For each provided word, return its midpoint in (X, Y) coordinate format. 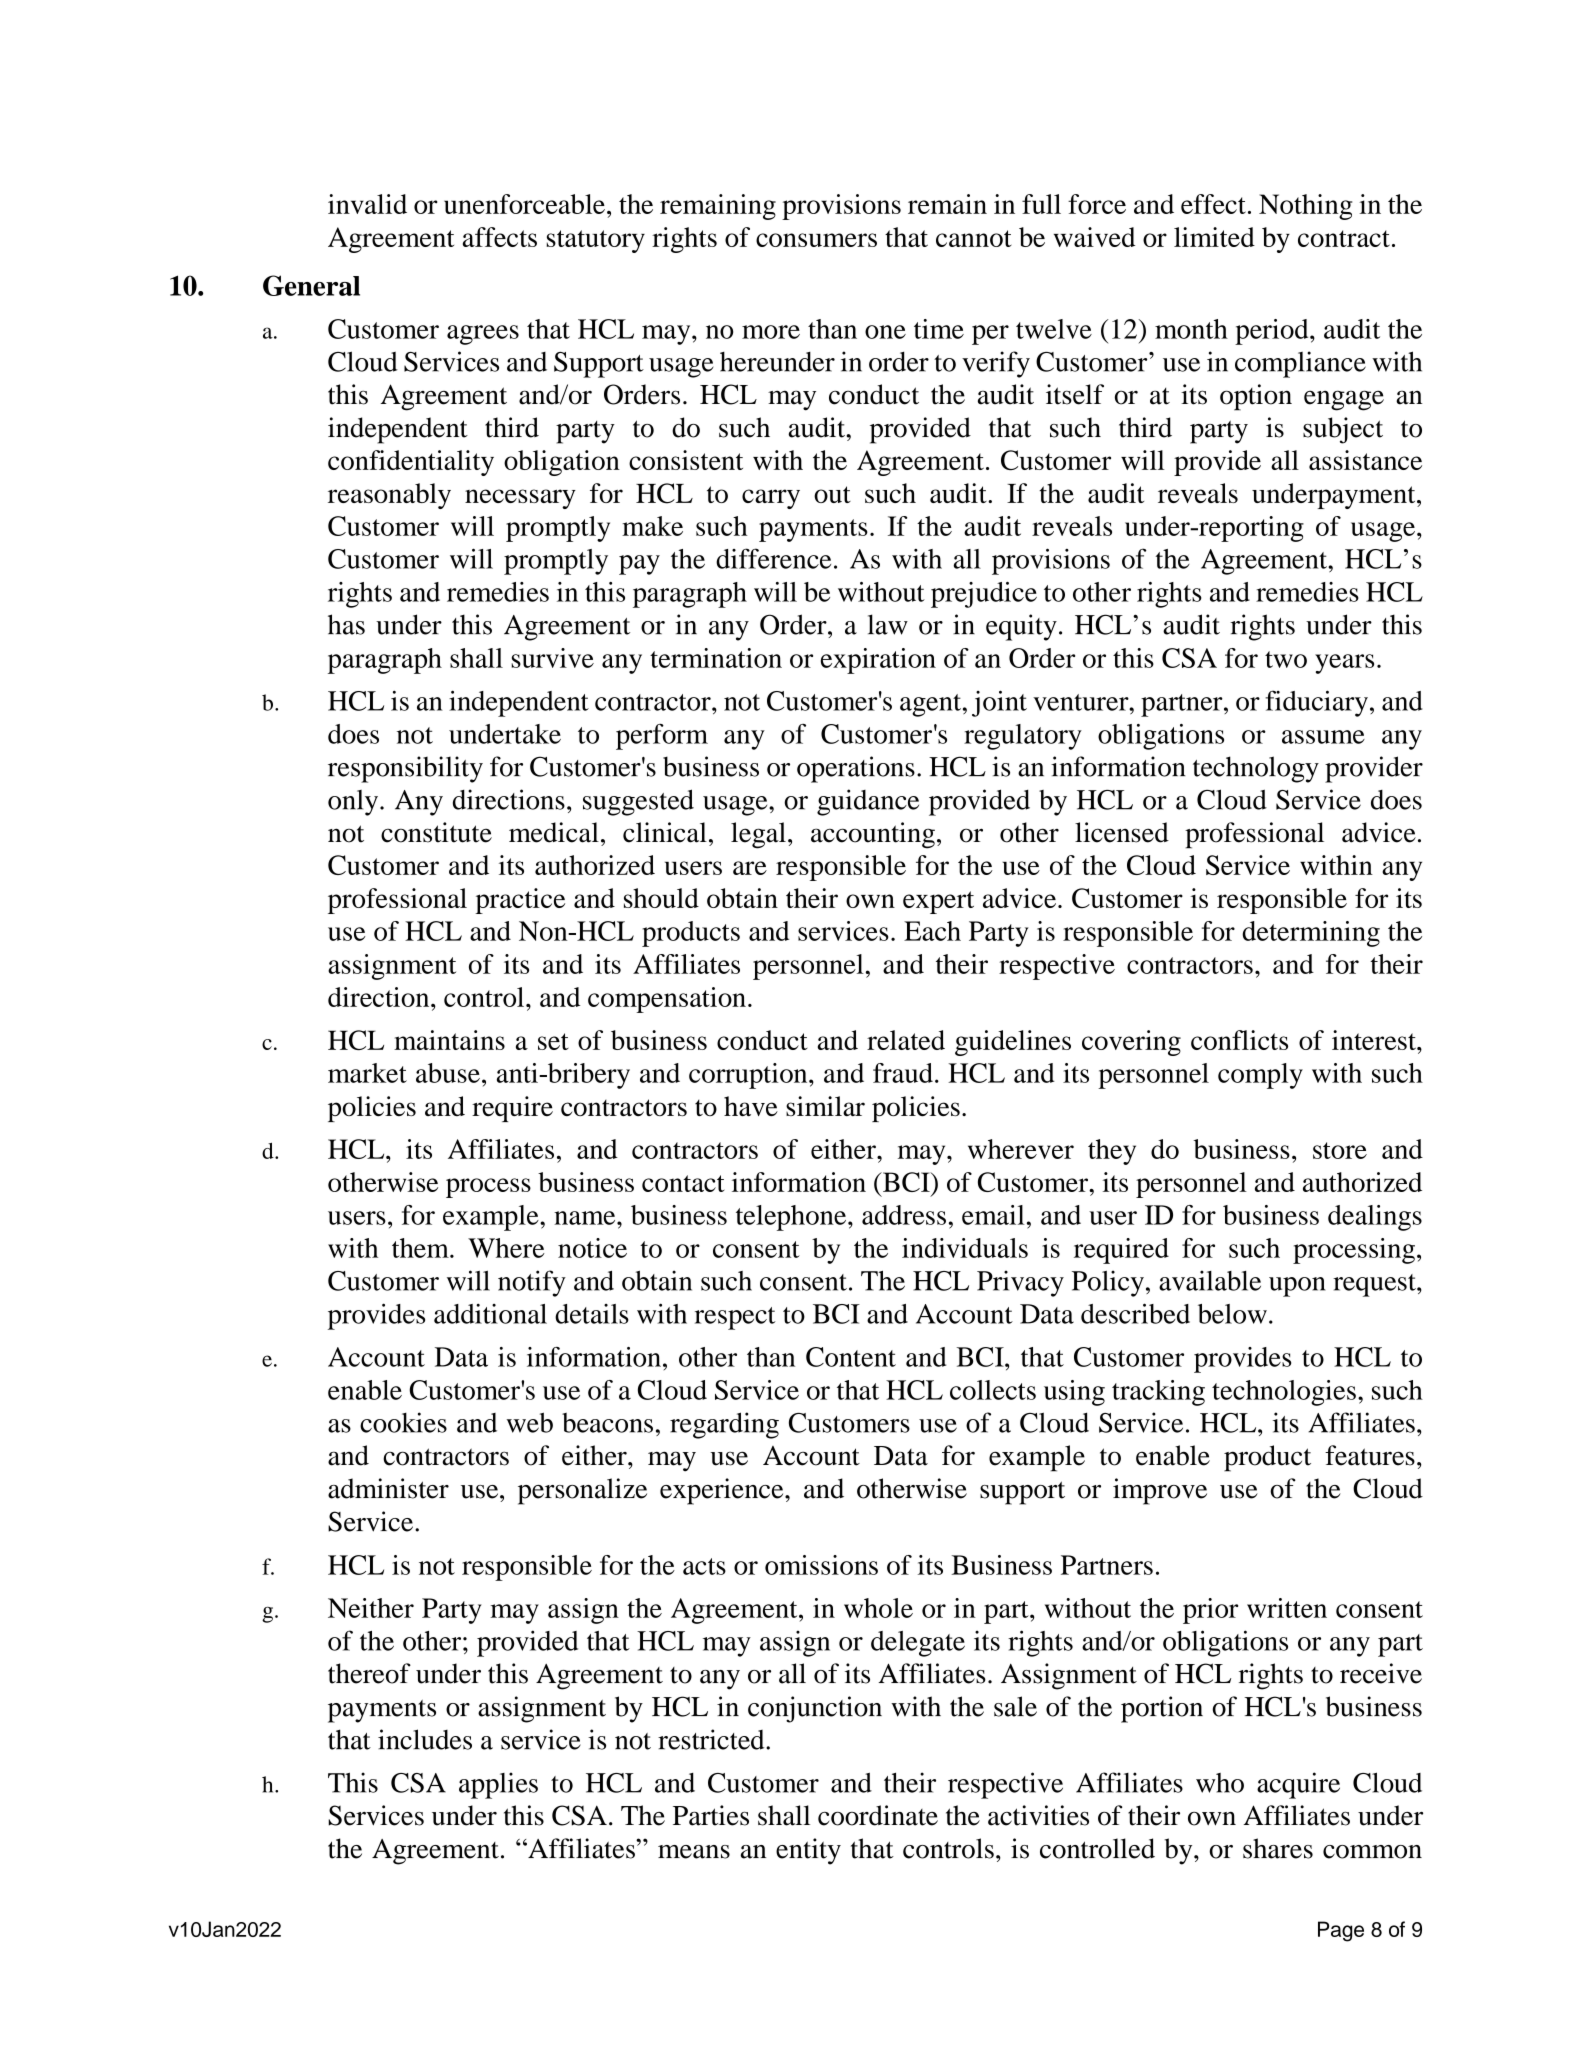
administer (388, 1488)
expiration (878, 661)
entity (808, 1851)
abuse (448, 1073)
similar (825, 1106)
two (1286, 659)
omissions (821, 1565)
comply (1260, 1076)
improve (1160, 1491)
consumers (816, 240)
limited (1214, 237)
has (346, 624)
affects (500, 237)
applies (498, 1785)
